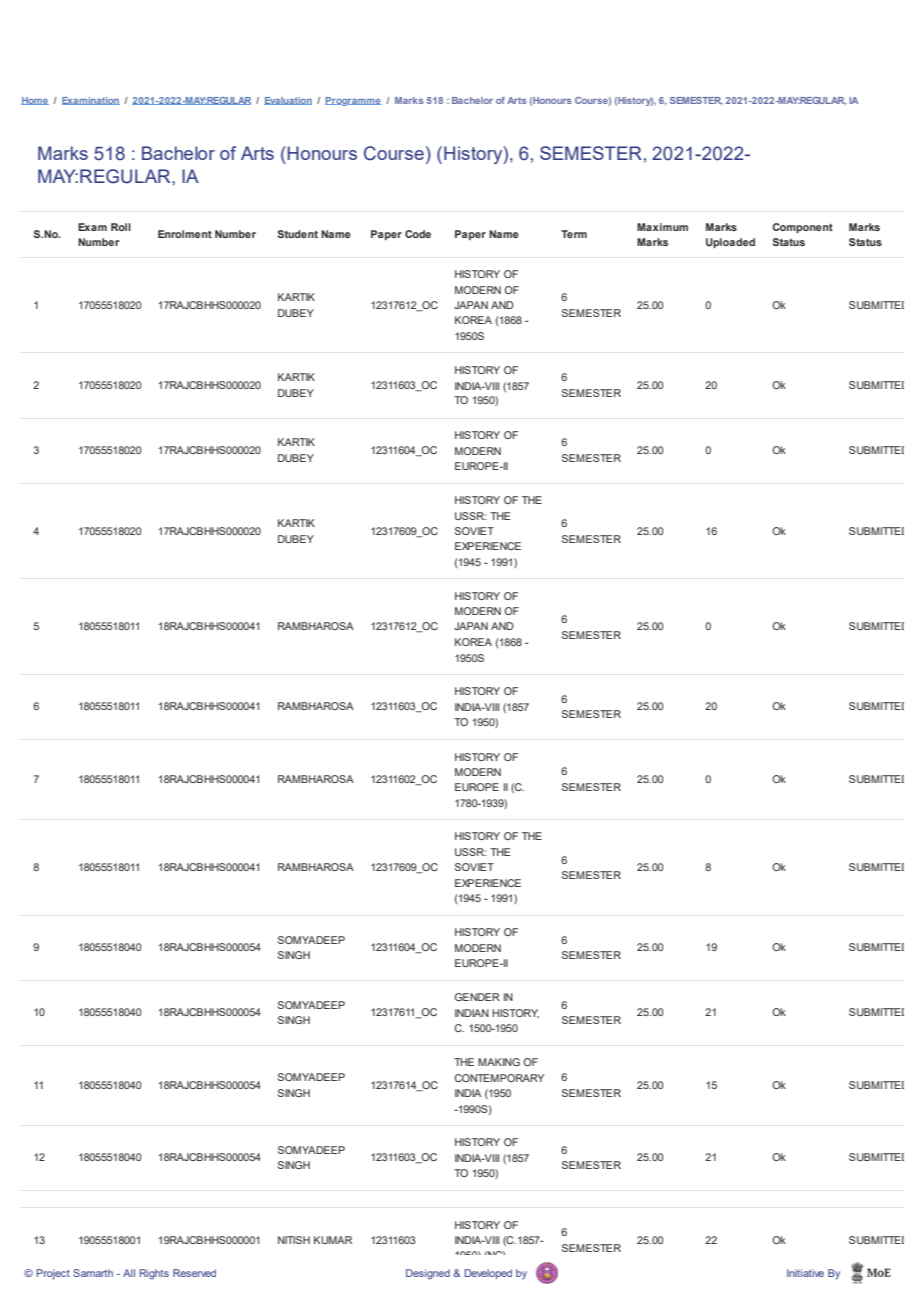 The image size is (924, 1307). Describe the element at coordinates (129, 1273) in the image. I see `All` at that location.
